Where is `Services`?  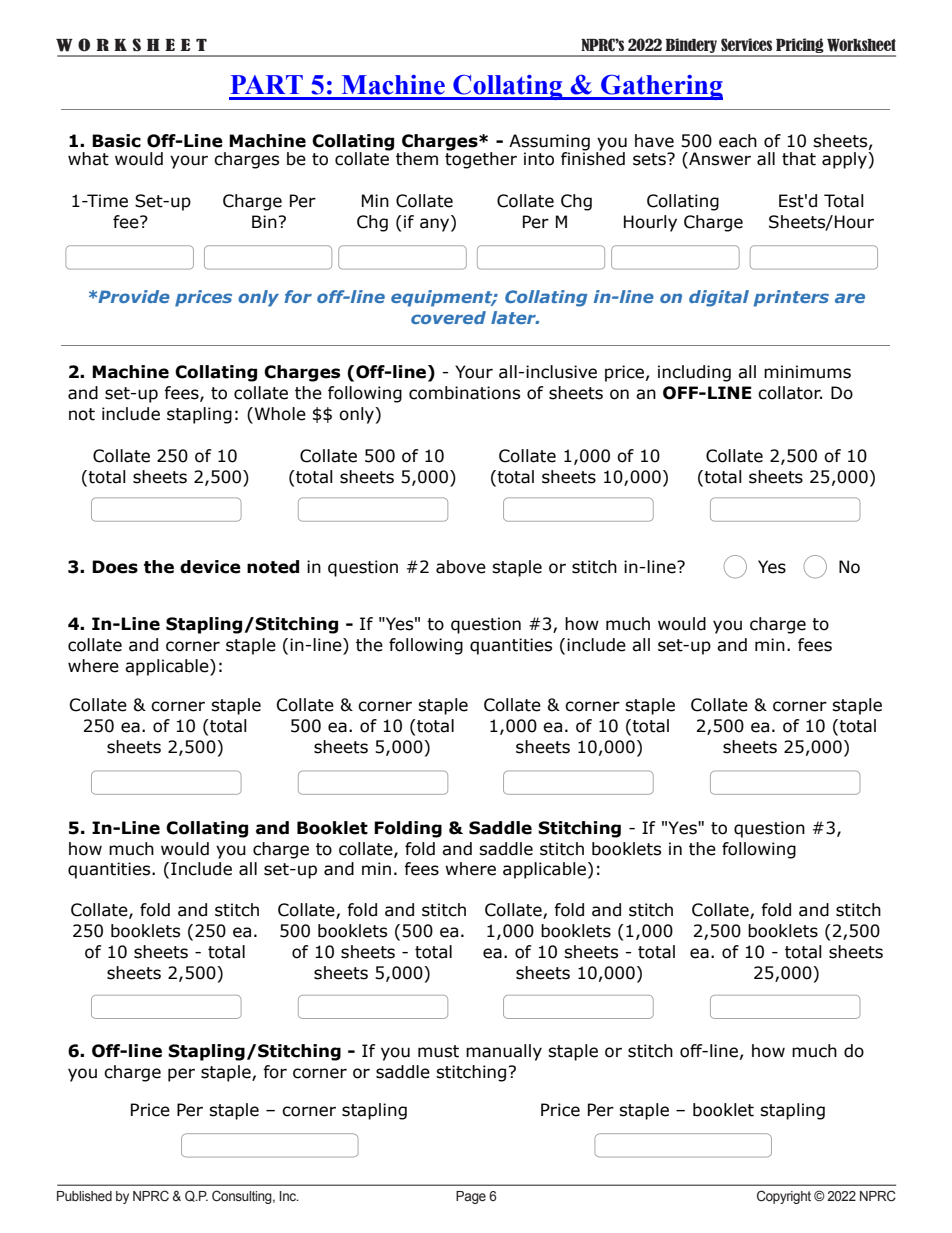
Services is located at coordinates (746, 44).
